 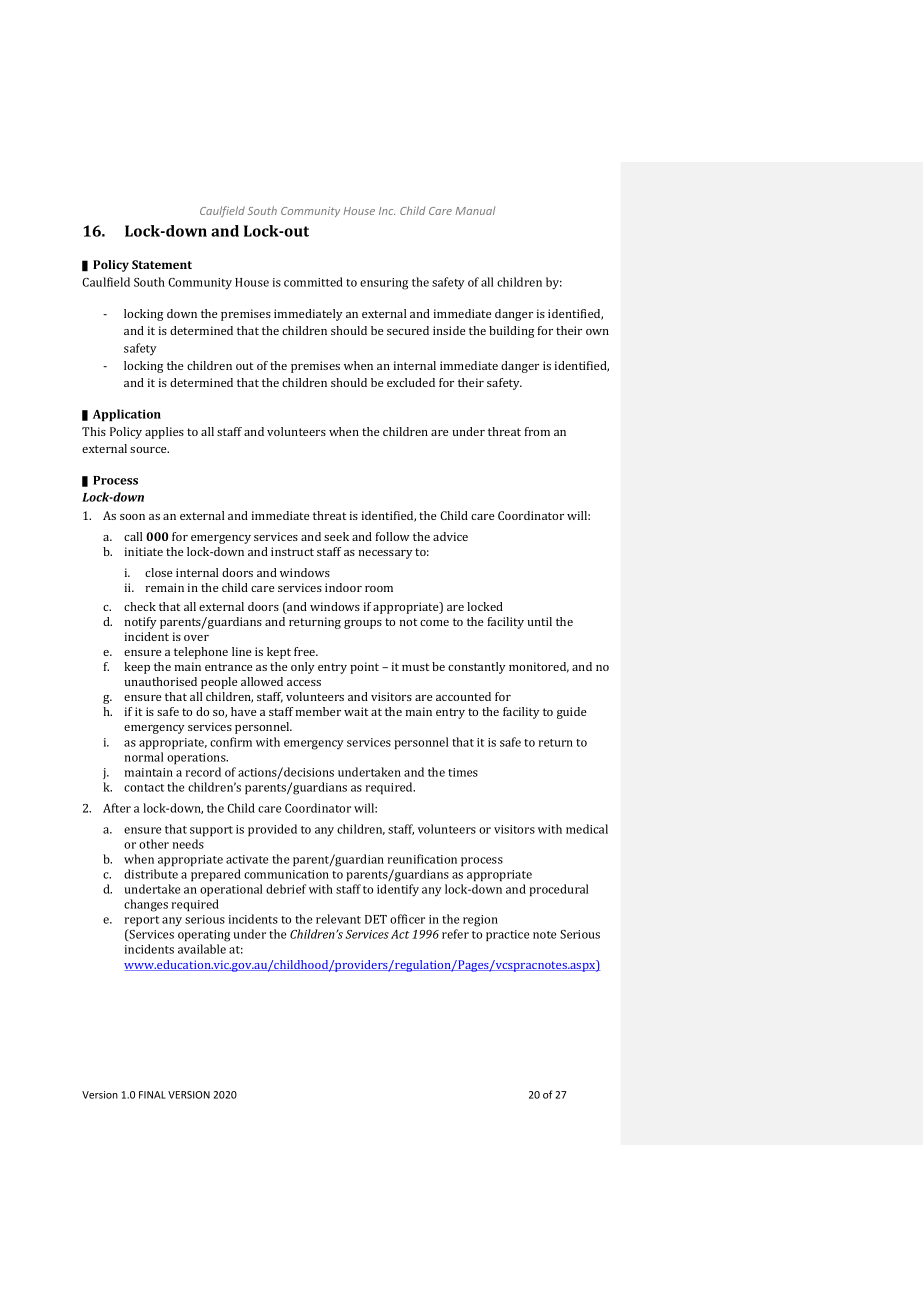 I want to click on committed, so click(x=313, y=282).
